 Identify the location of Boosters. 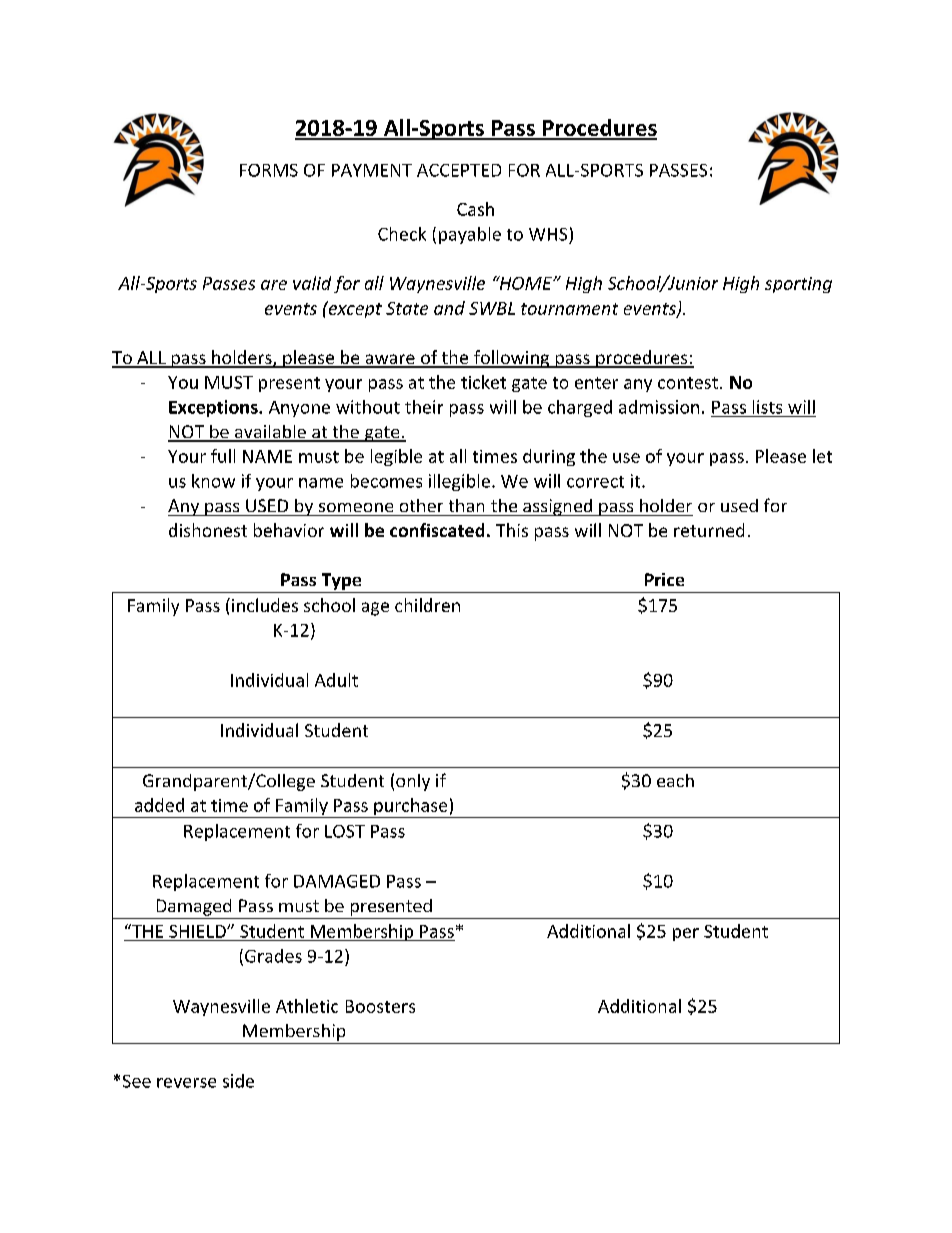
(380, 1006).
